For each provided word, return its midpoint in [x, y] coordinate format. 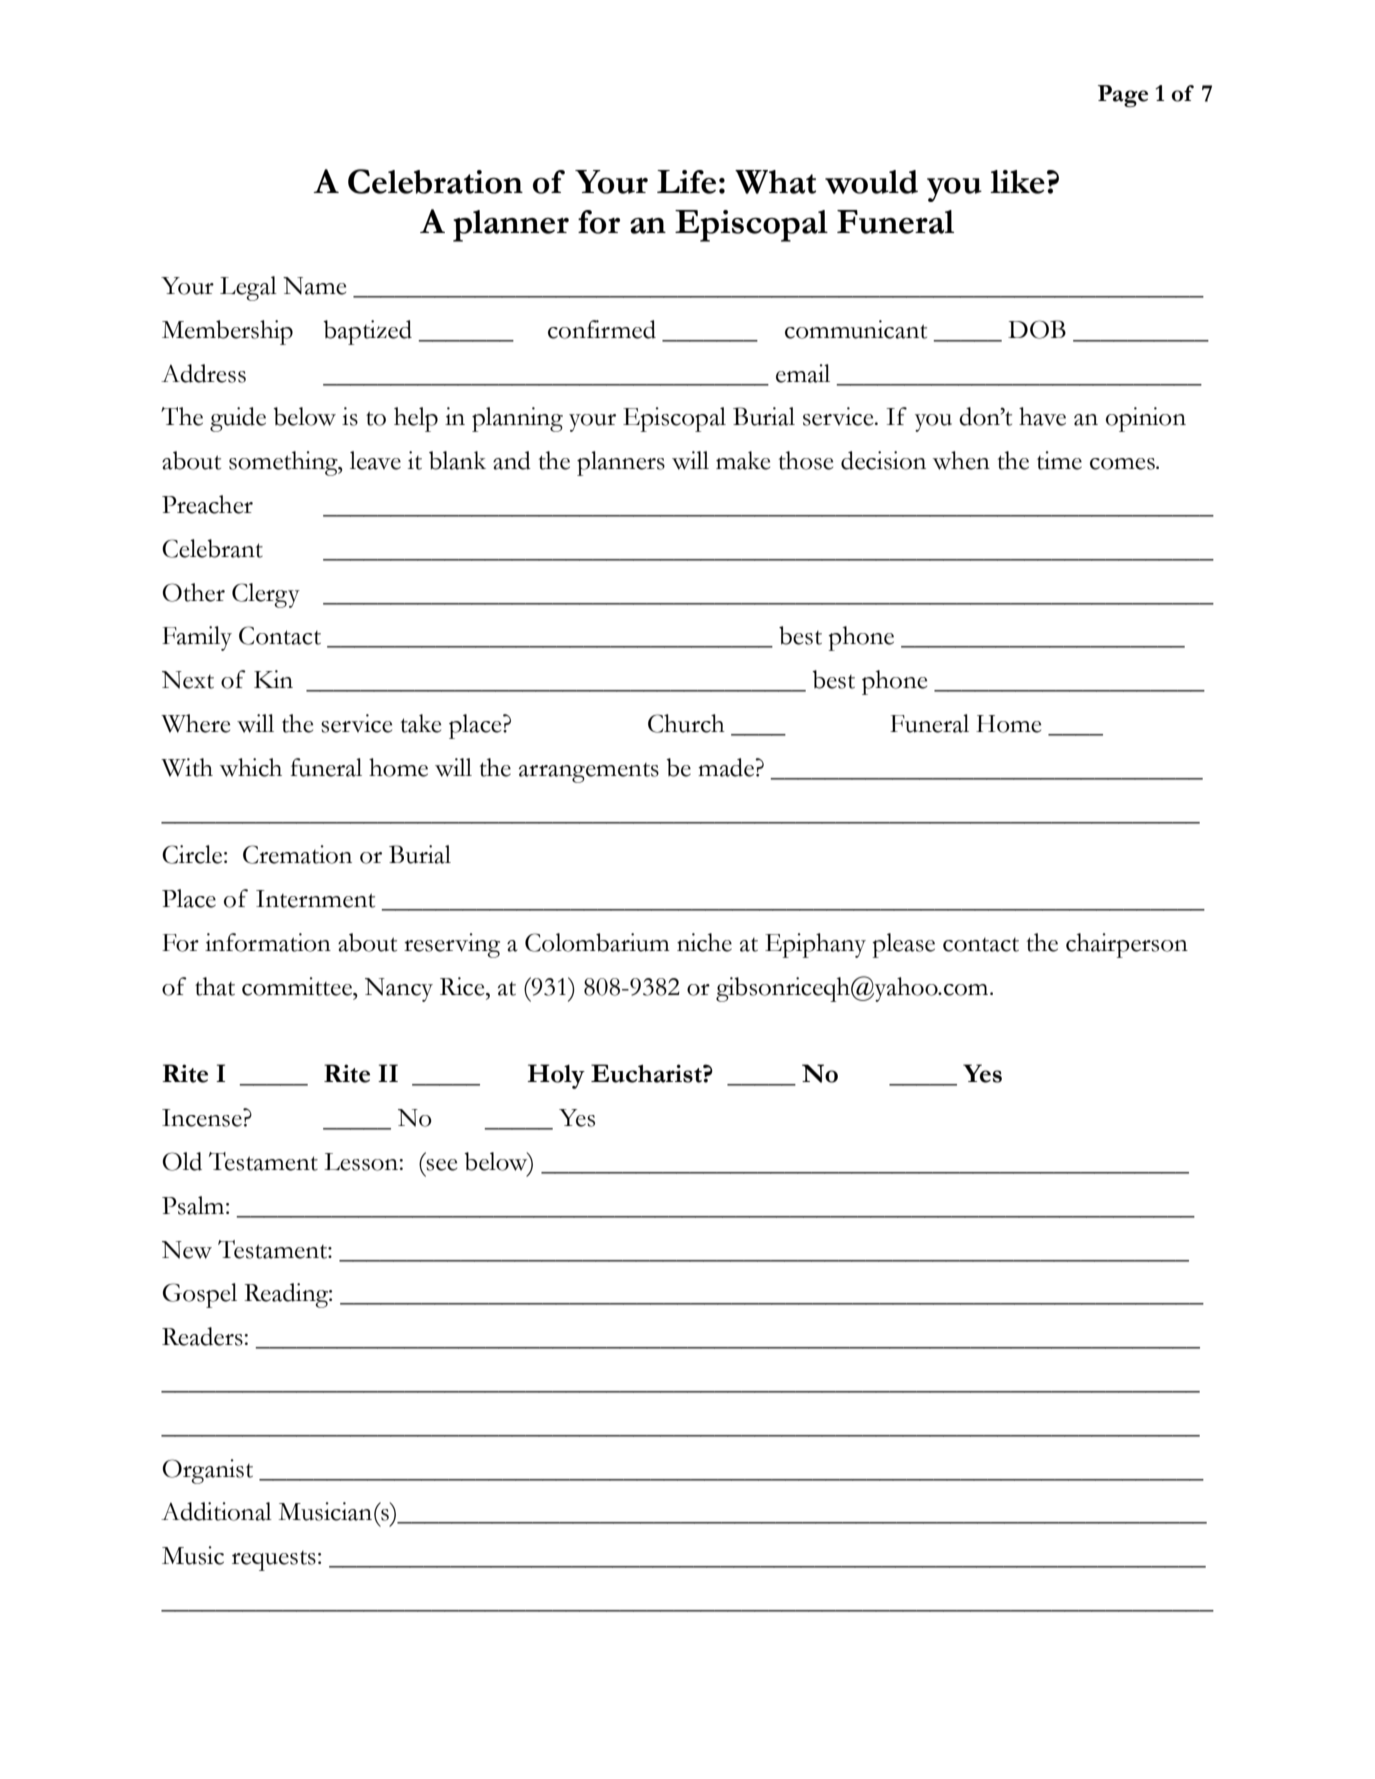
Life [686, 182]
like [1017, 182]
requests [274, 1561]
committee [298, 986]
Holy [556, 1076]
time [1059, 460]
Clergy [266, 595]
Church [686, 723]
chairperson [1127, 945]
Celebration [435, 181]
